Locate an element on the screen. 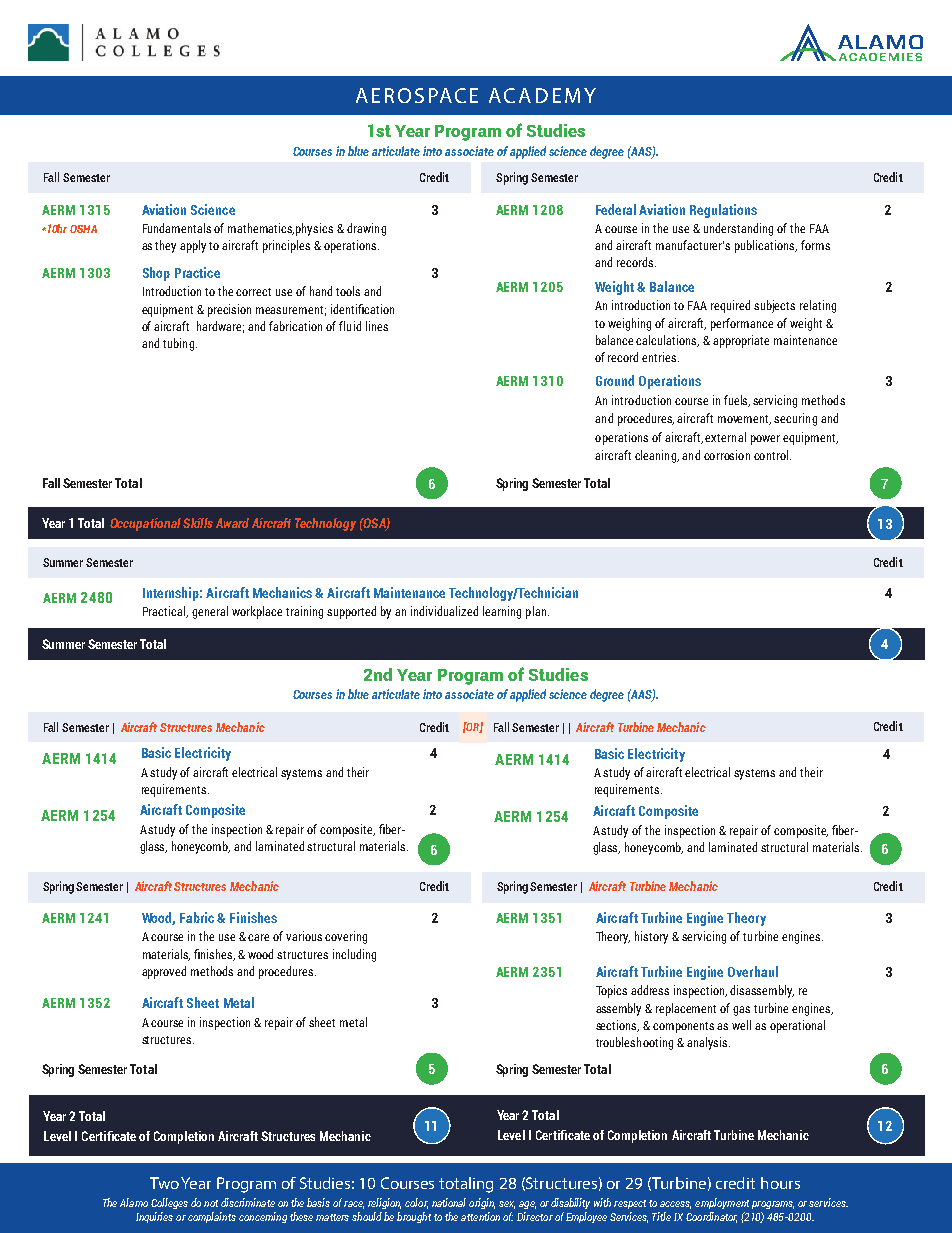 Image resolution: width=952 pixels, height=1233 pixels. origin is located at coordinates (482, 1203).
